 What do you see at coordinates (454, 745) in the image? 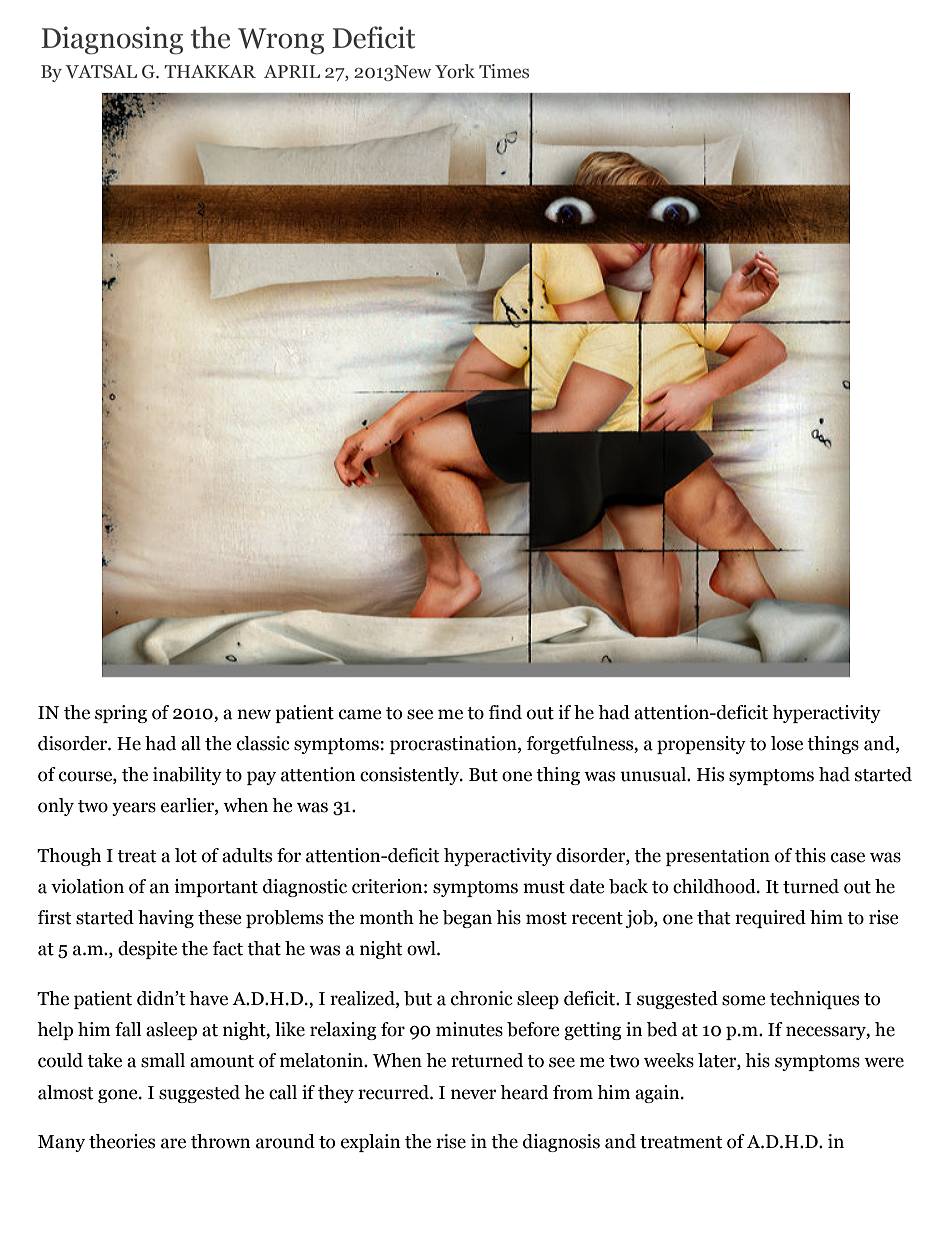
I see `procrastination` at bounding box center [454, 745].
